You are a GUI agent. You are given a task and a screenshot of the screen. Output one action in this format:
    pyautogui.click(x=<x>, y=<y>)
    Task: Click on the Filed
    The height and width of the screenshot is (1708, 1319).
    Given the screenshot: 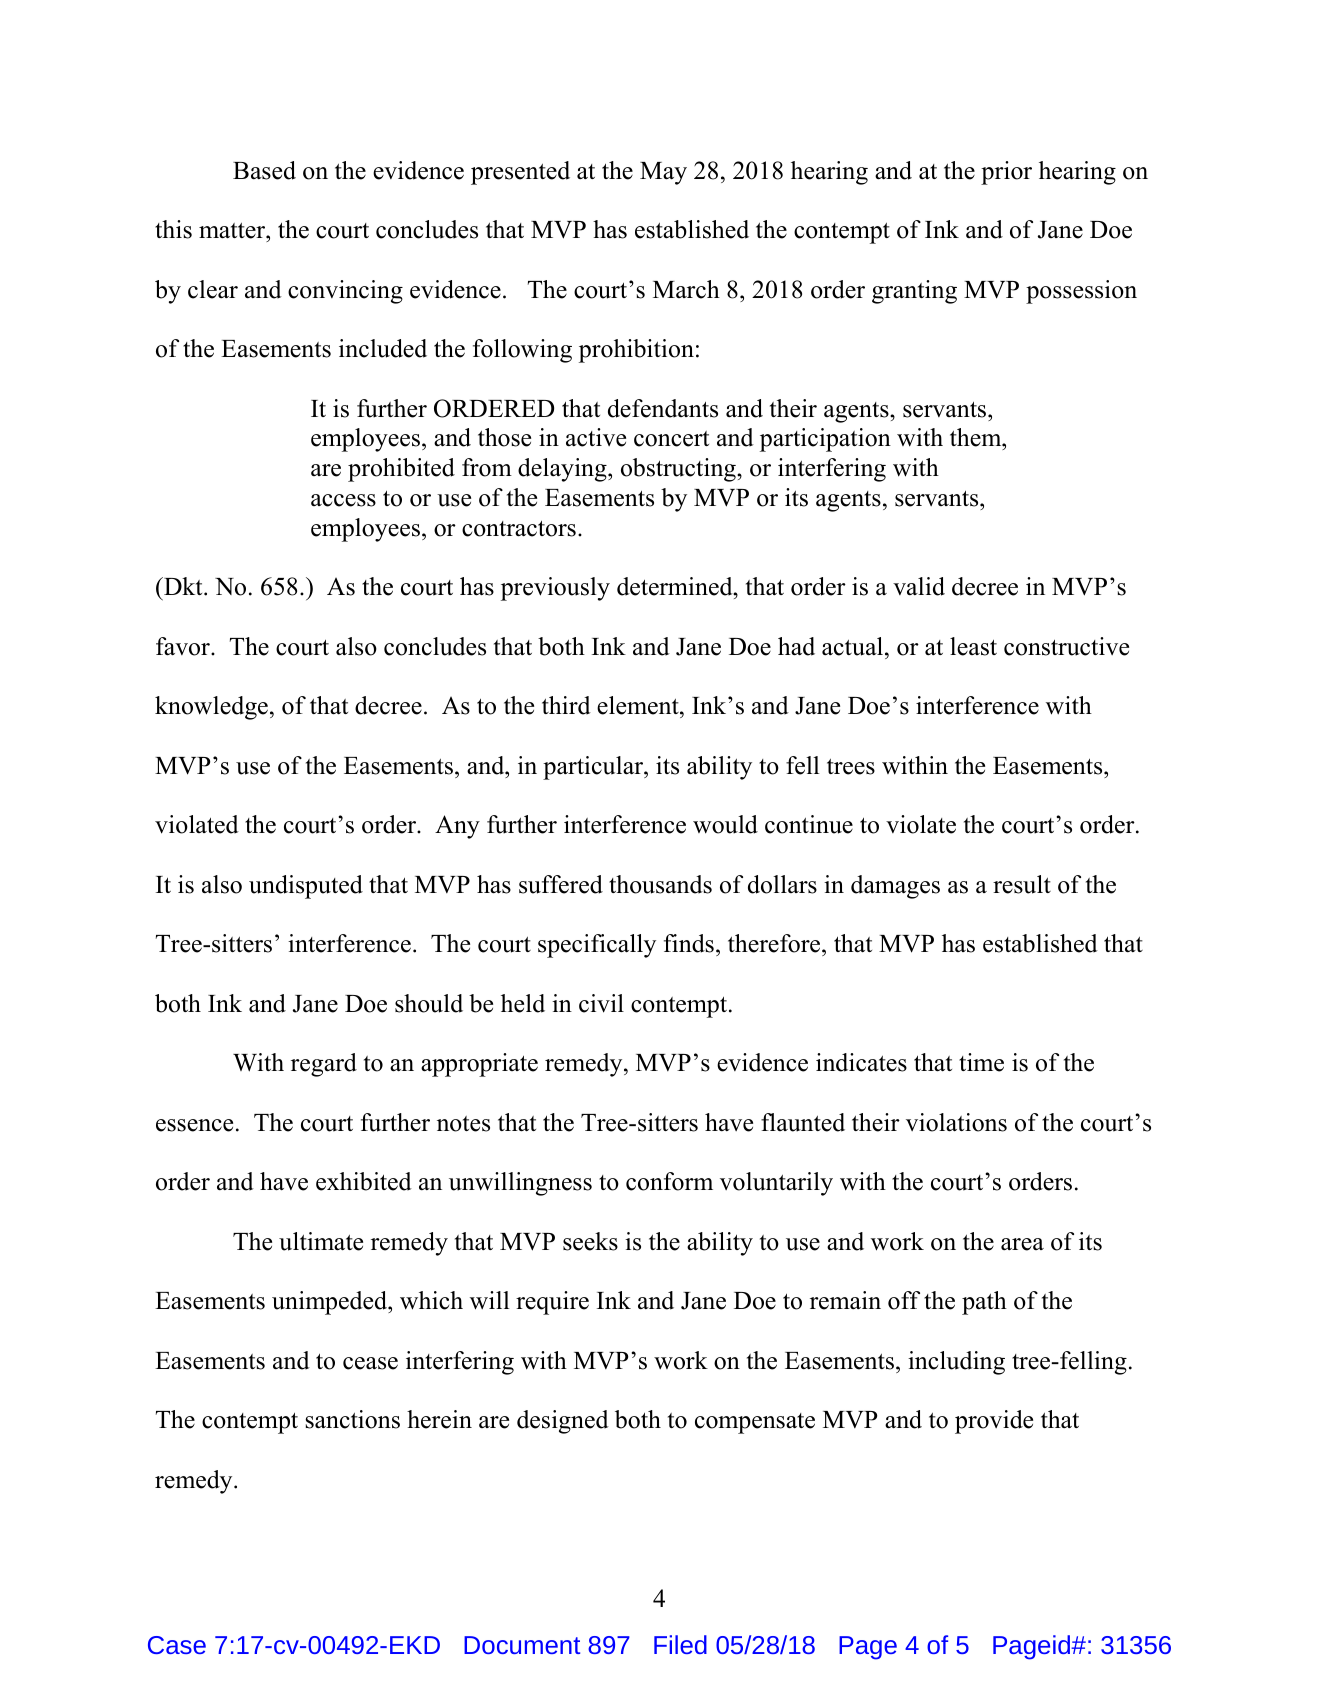 What is the action you would take?
    pyautogui.click(x=680, y=1644)
